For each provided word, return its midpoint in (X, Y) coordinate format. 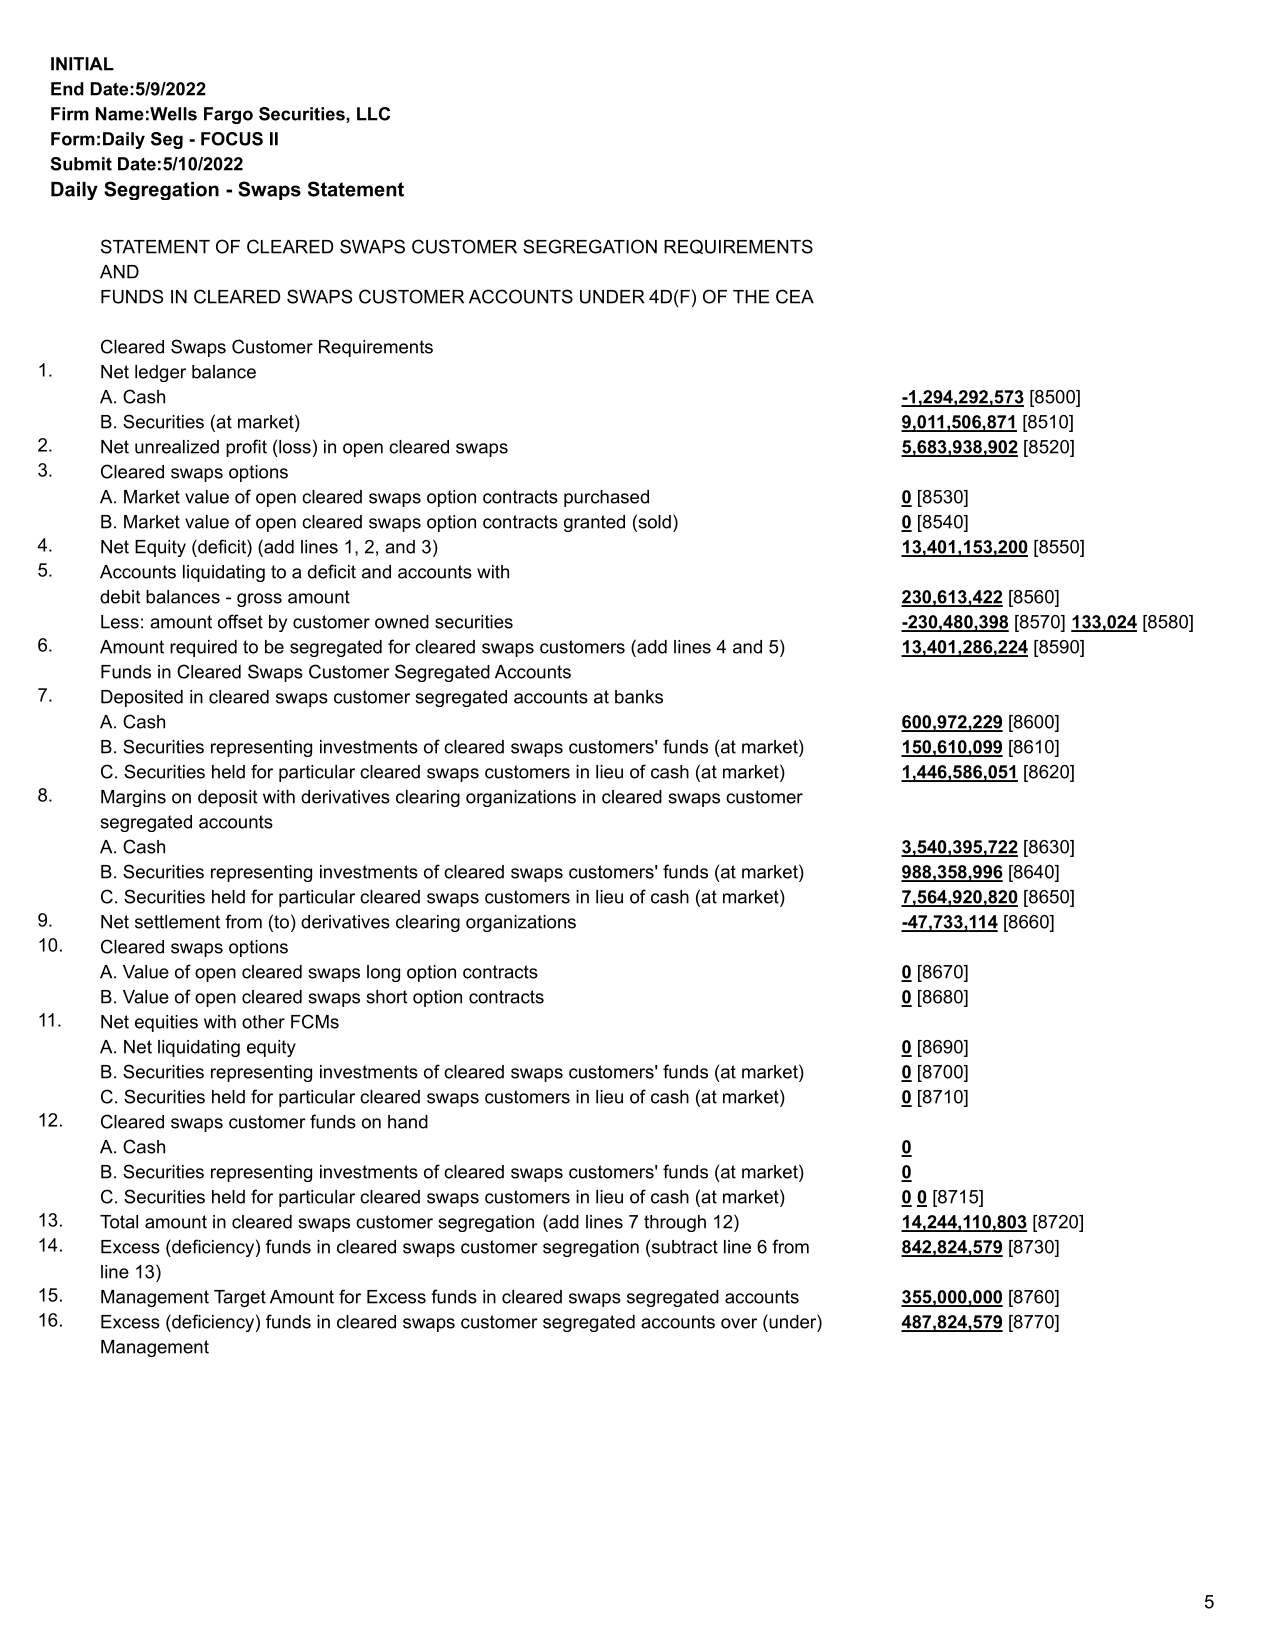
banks (639, 697)
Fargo (228, 115)
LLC (373, 114)
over (739, 1323)
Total (119, 1222)
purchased (606, 498)
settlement (177, 922)
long (383, 973)
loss (295, 447)
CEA (795, 296)
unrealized (177, 447)
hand (408, 1122)
